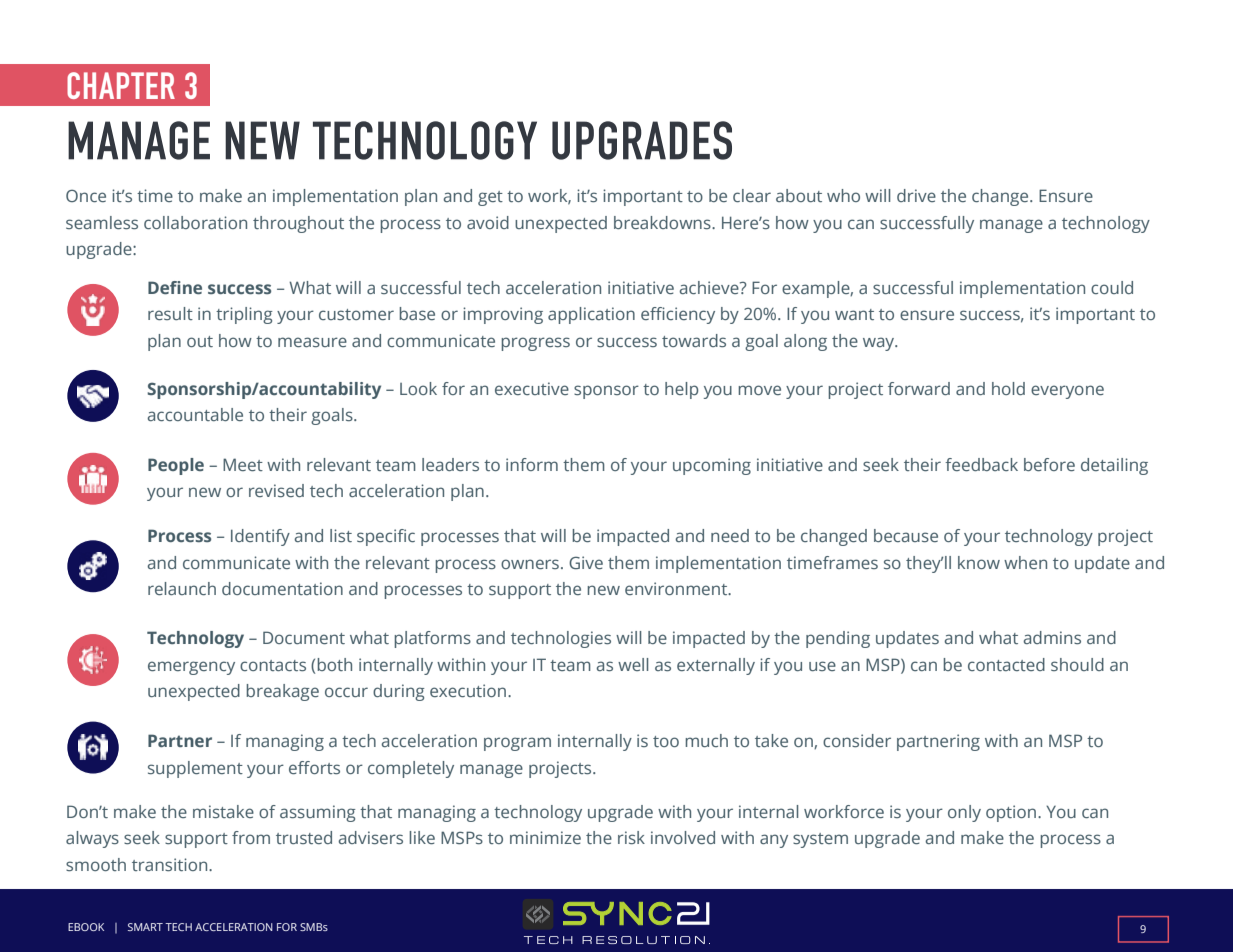  Describe the element at coordinates (532, 464) in the screenshot. I see `inform` at that location.
